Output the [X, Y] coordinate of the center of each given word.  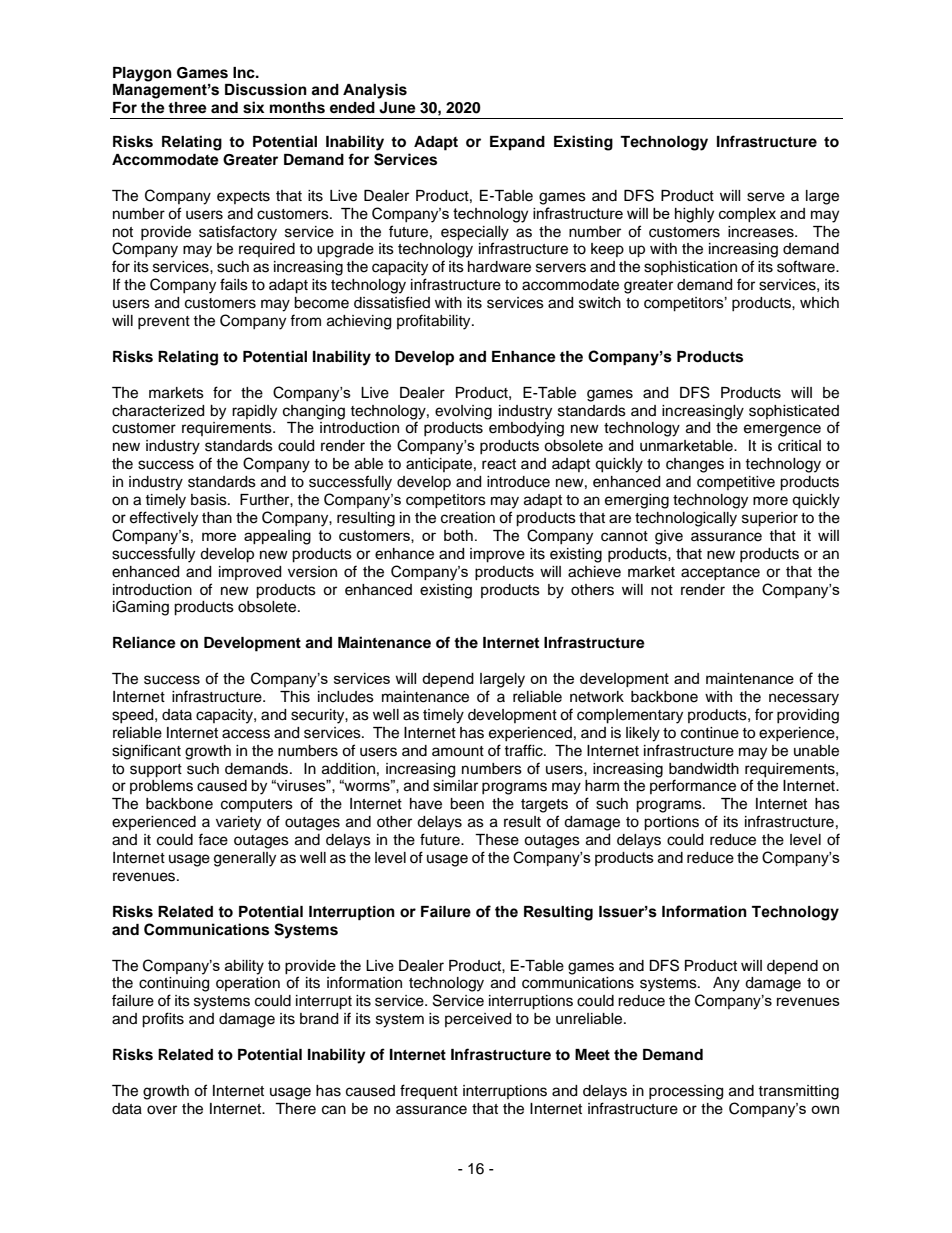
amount [458, 751]
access [246, 734]
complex [747, 215]
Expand [517, 143]
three [187, 108]
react [499, 464]
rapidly [254, 412]
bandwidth [704, 769]
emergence [782, 430]
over [162, 1110]
